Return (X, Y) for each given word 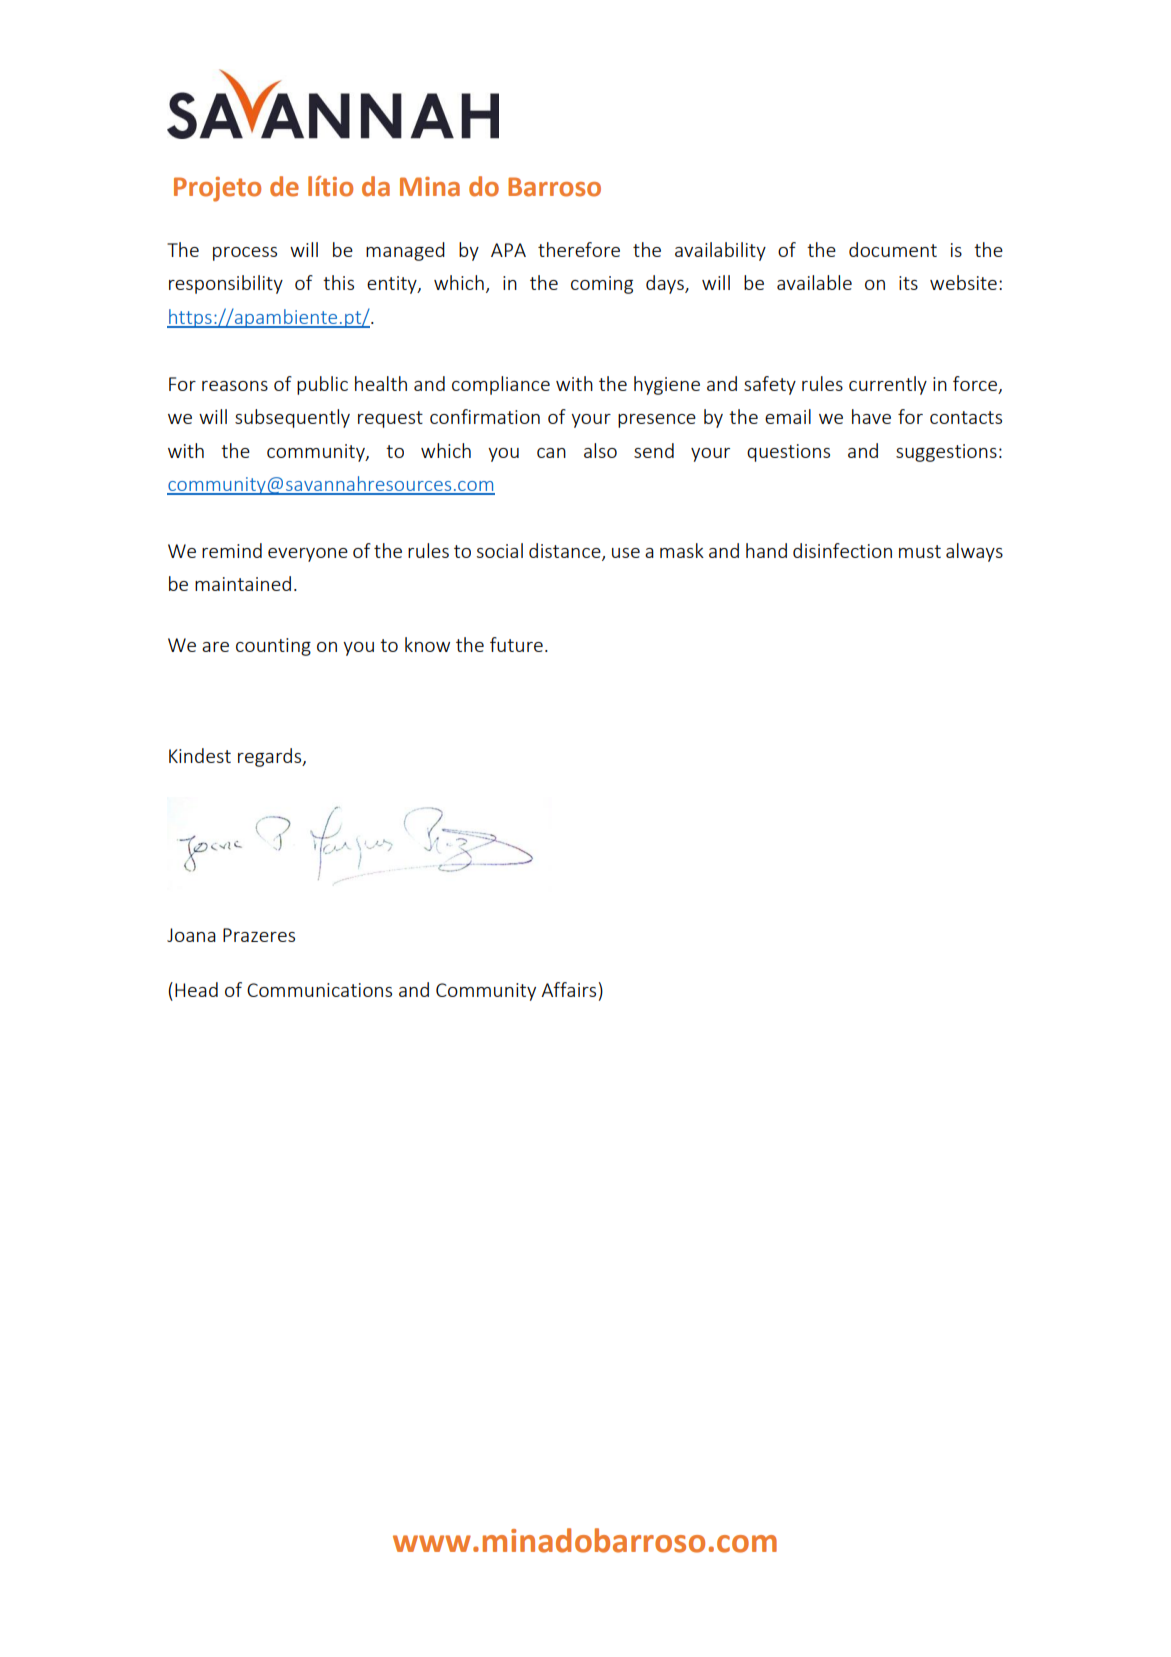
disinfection (842, 550)
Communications (319, 990)
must (920, 551)
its (908, 283)
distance (566, 552)
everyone (308, 555)
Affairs (568, 989)
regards (271, 757)
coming (602, 285)
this (338, 282)
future (516, 644)
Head (196, 989)
